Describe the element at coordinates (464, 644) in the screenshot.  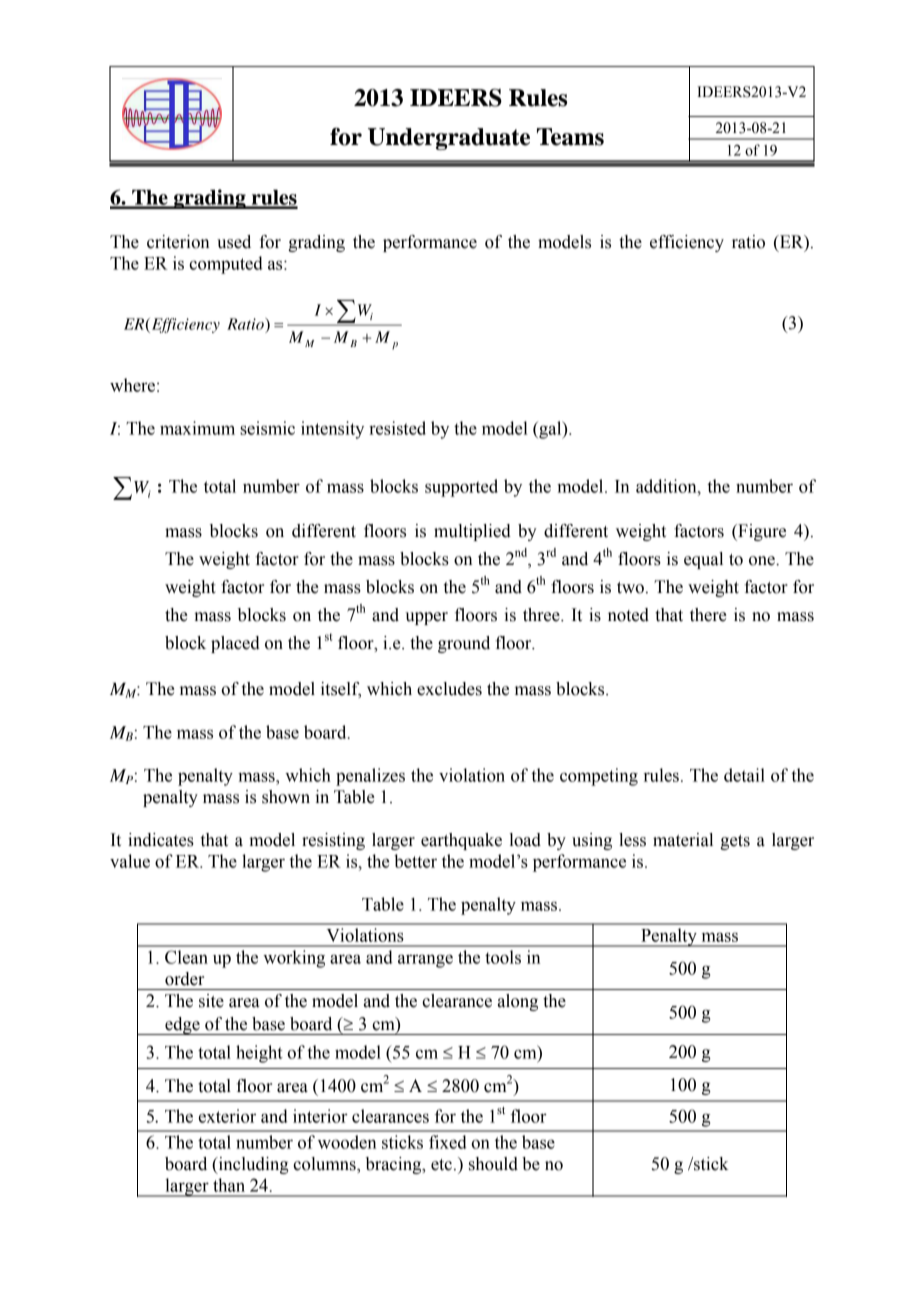
I see `ground` at that location.
